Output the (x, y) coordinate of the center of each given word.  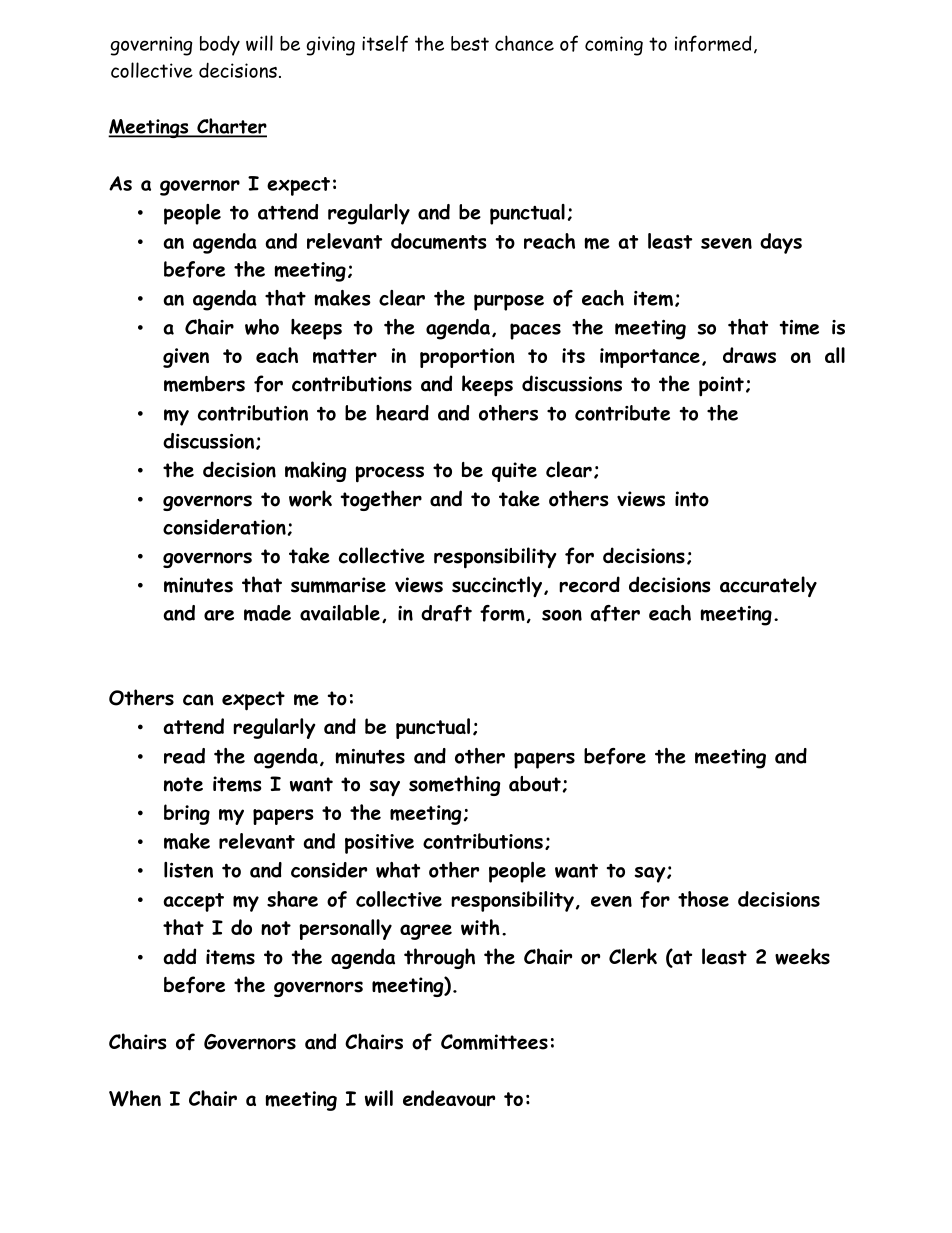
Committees (494, 1042)
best (470, 43)
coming (614, 46)
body (220, 45)
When (135, 1098)
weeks (802, 956)
